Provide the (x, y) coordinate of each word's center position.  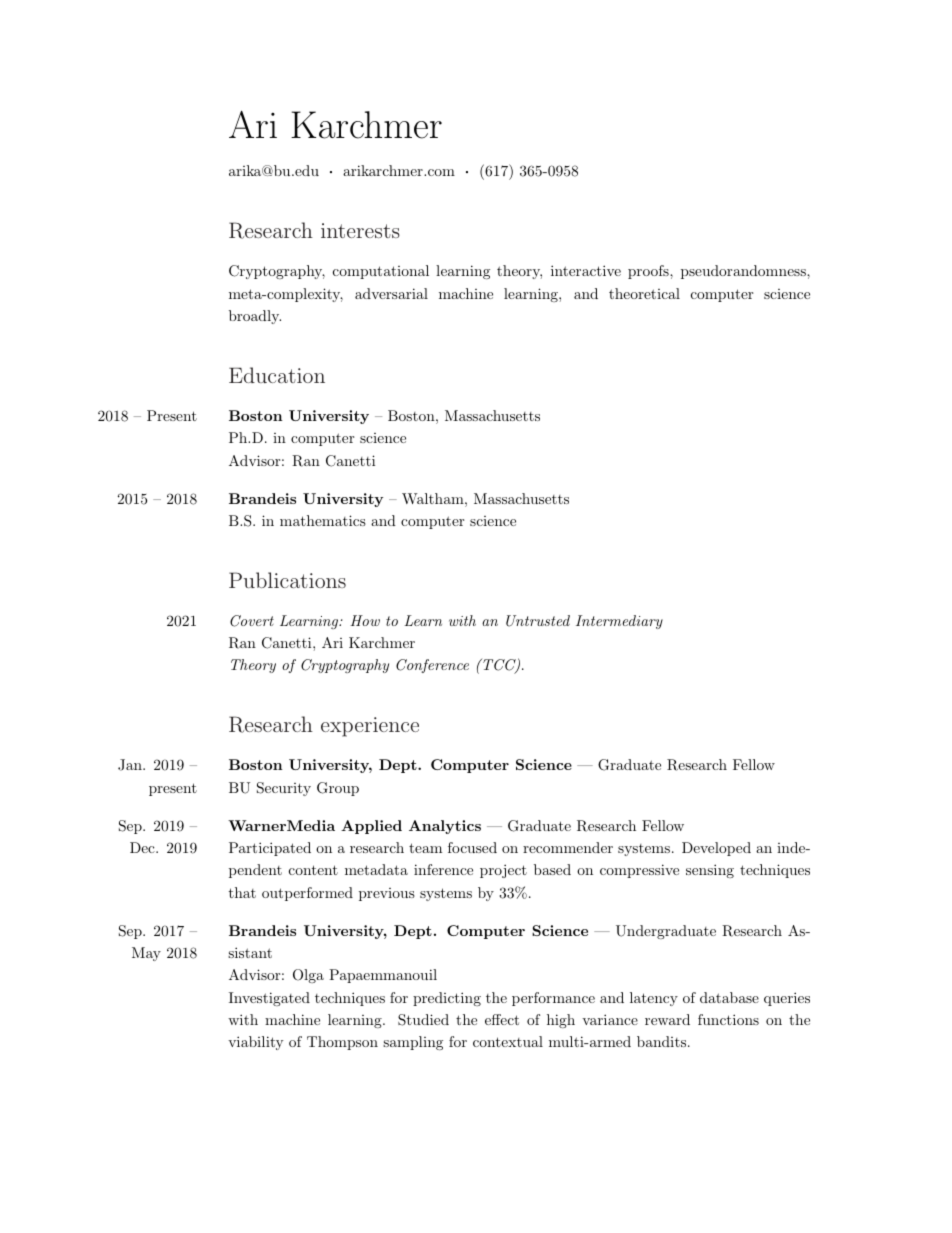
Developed (716, 849)
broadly (255, 317)
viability (255, 1043)
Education (277, 375)
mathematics (323, 520)
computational (381, 272)
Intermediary (619, 622)
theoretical (644, 293)
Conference (432, 666)
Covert (252, 621)
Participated (270, 849)
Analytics (445, 827)
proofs (649, 272)
